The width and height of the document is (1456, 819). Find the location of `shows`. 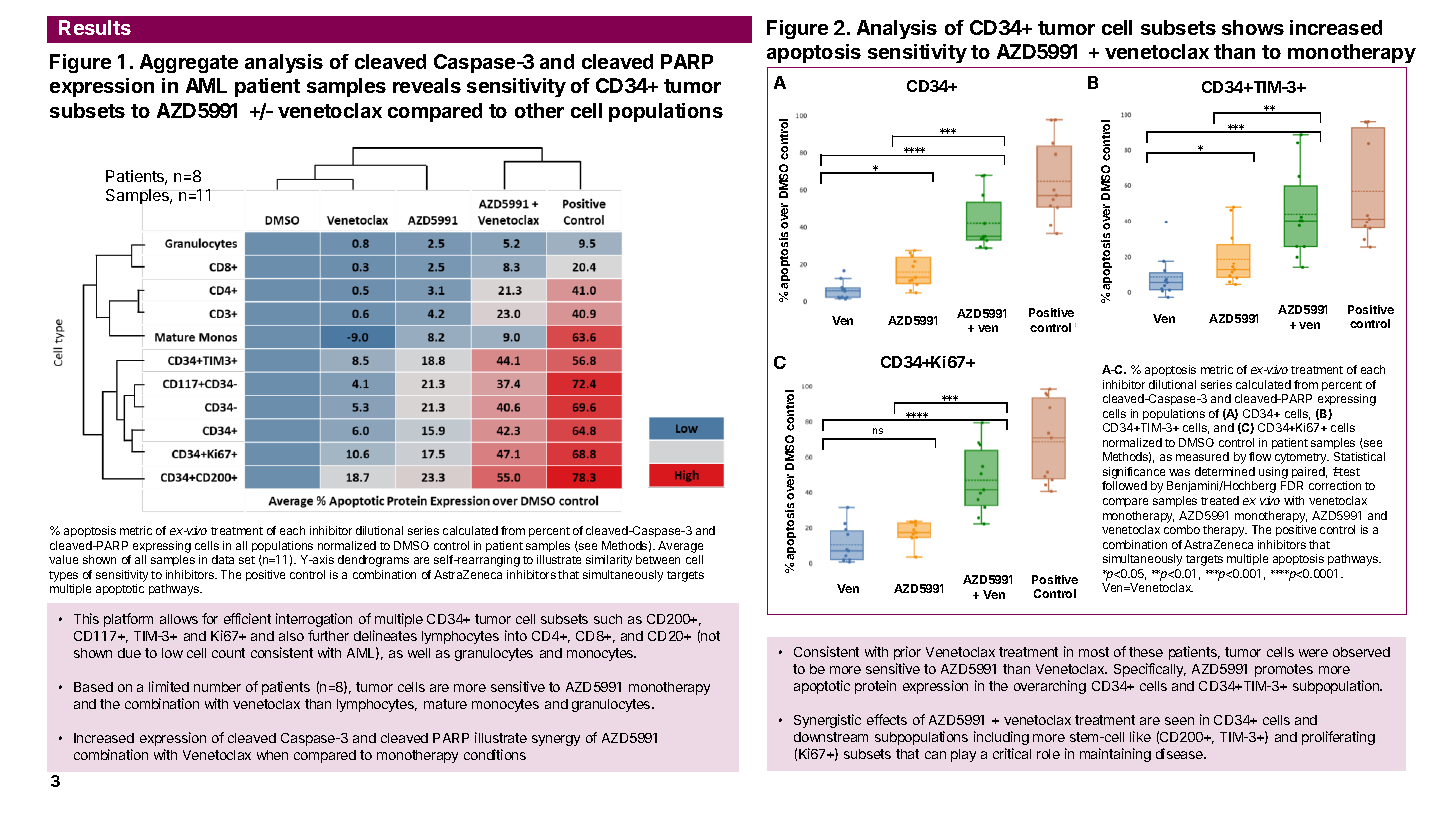

shows is located at coordinates (1253, 27).
